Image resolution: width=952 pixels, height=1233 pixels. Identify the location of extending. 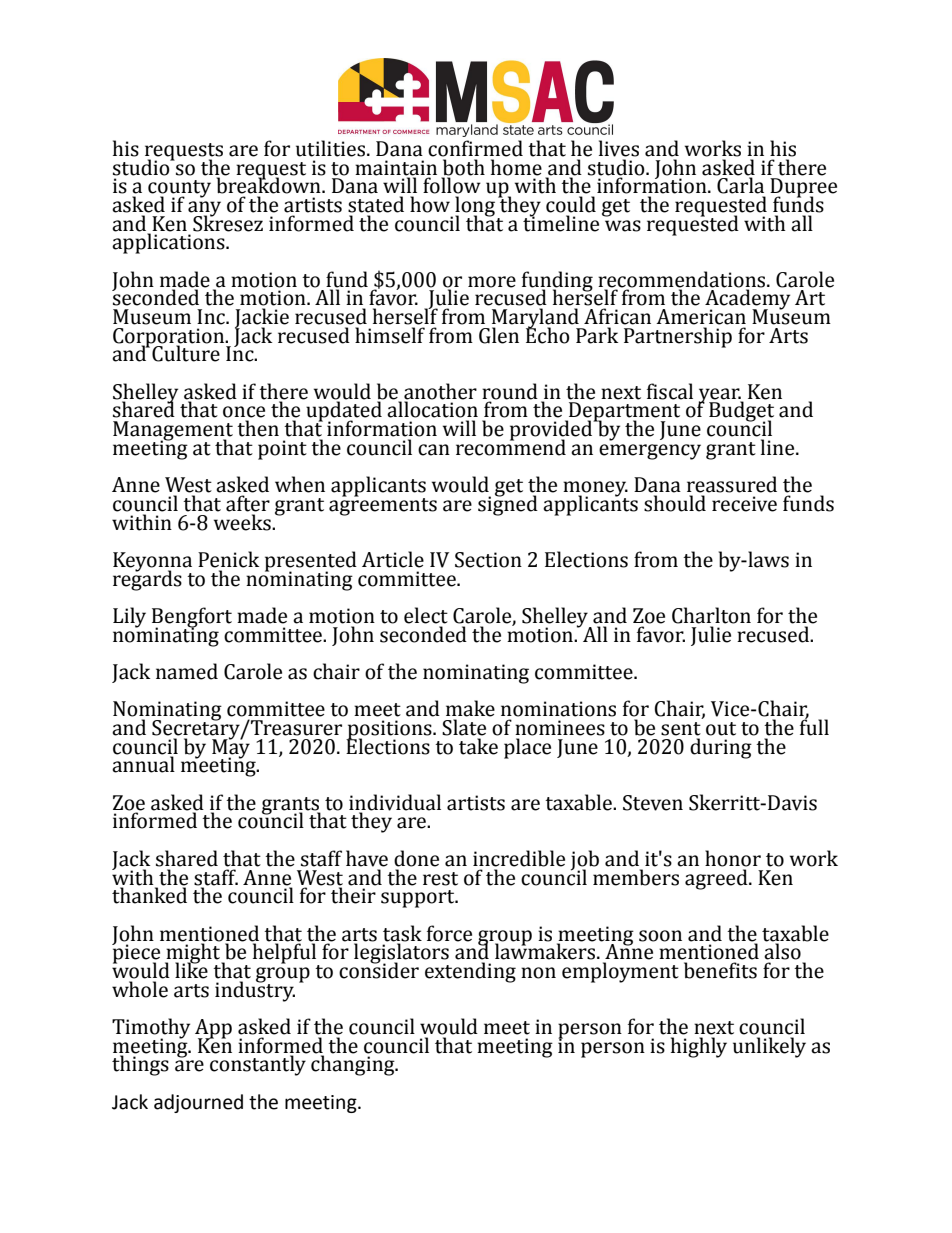
(470, 972).
